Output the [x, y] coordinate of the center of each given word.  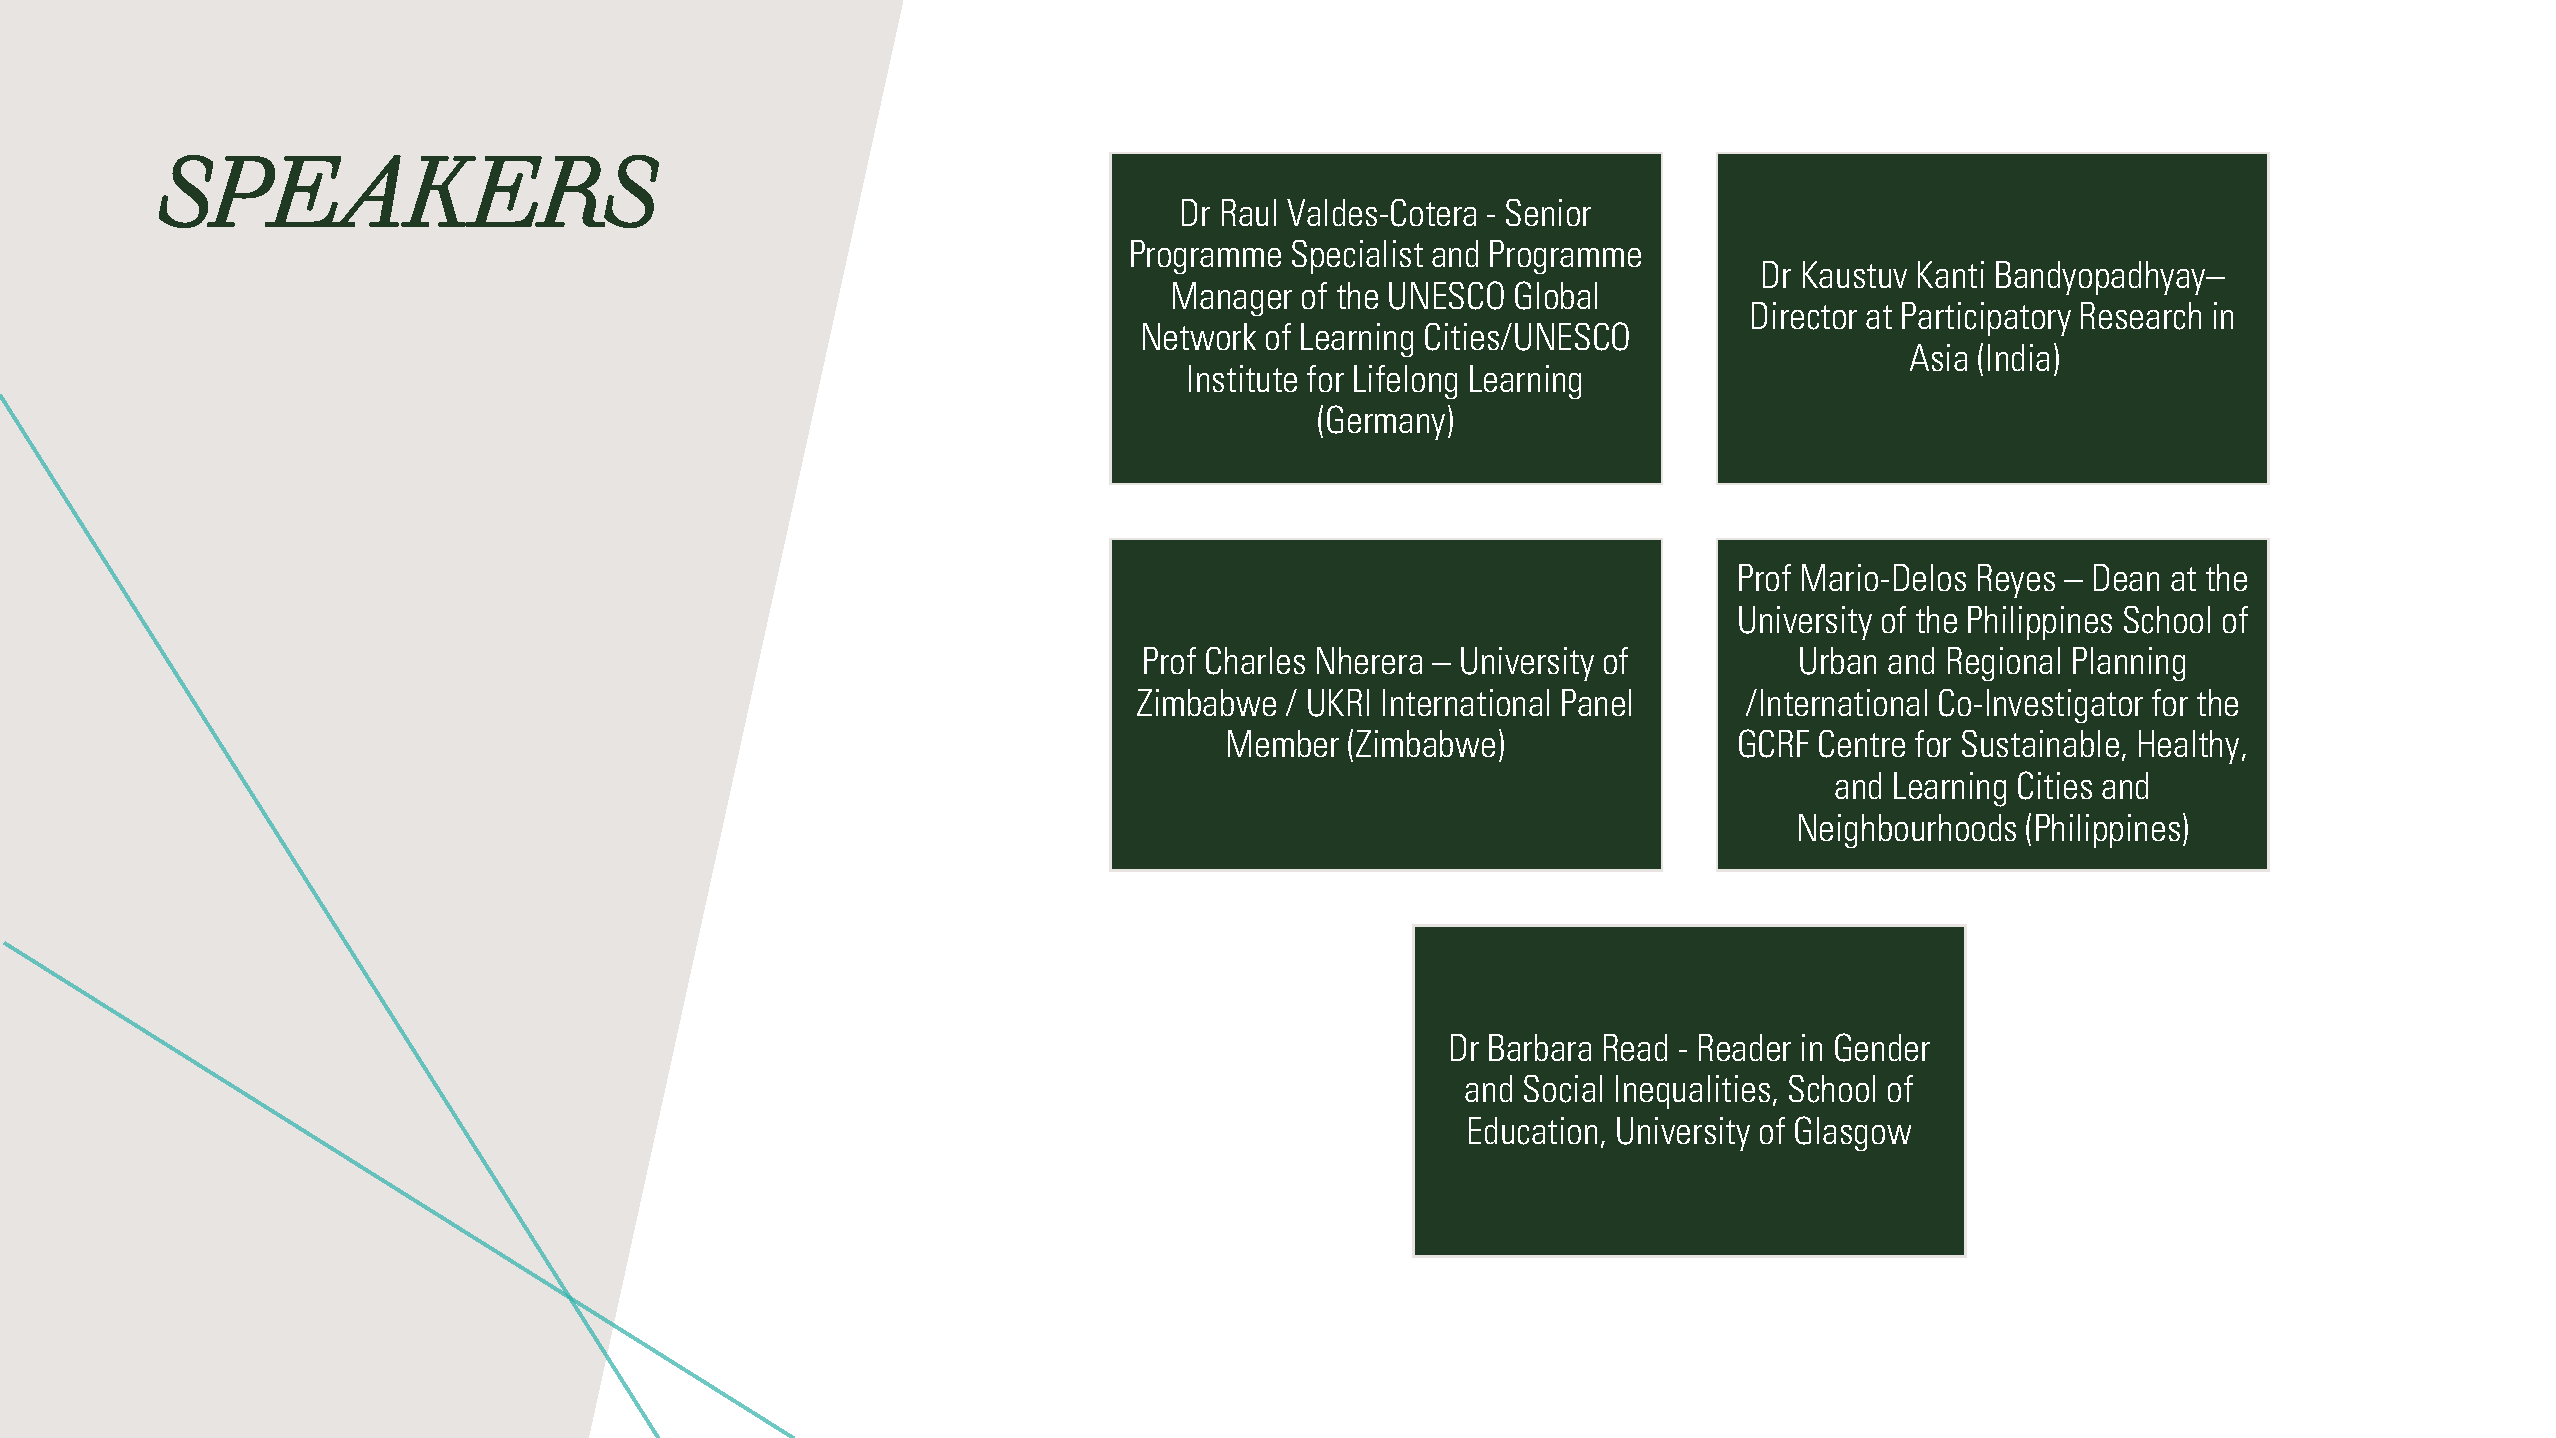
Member [1283, 743]
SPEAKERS [409, 191]
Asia [1938, 357]
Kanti [1951, 274]
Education [1533, 1131]
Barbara [1540, 1047]
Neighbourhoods [1907, 831]
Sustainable [2040, 743]
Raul [1249, 212]
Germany [1386, 422]
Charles [1255, 661]
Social [1563, 1089]
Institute [1243, 378]
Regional [2004, 664]
